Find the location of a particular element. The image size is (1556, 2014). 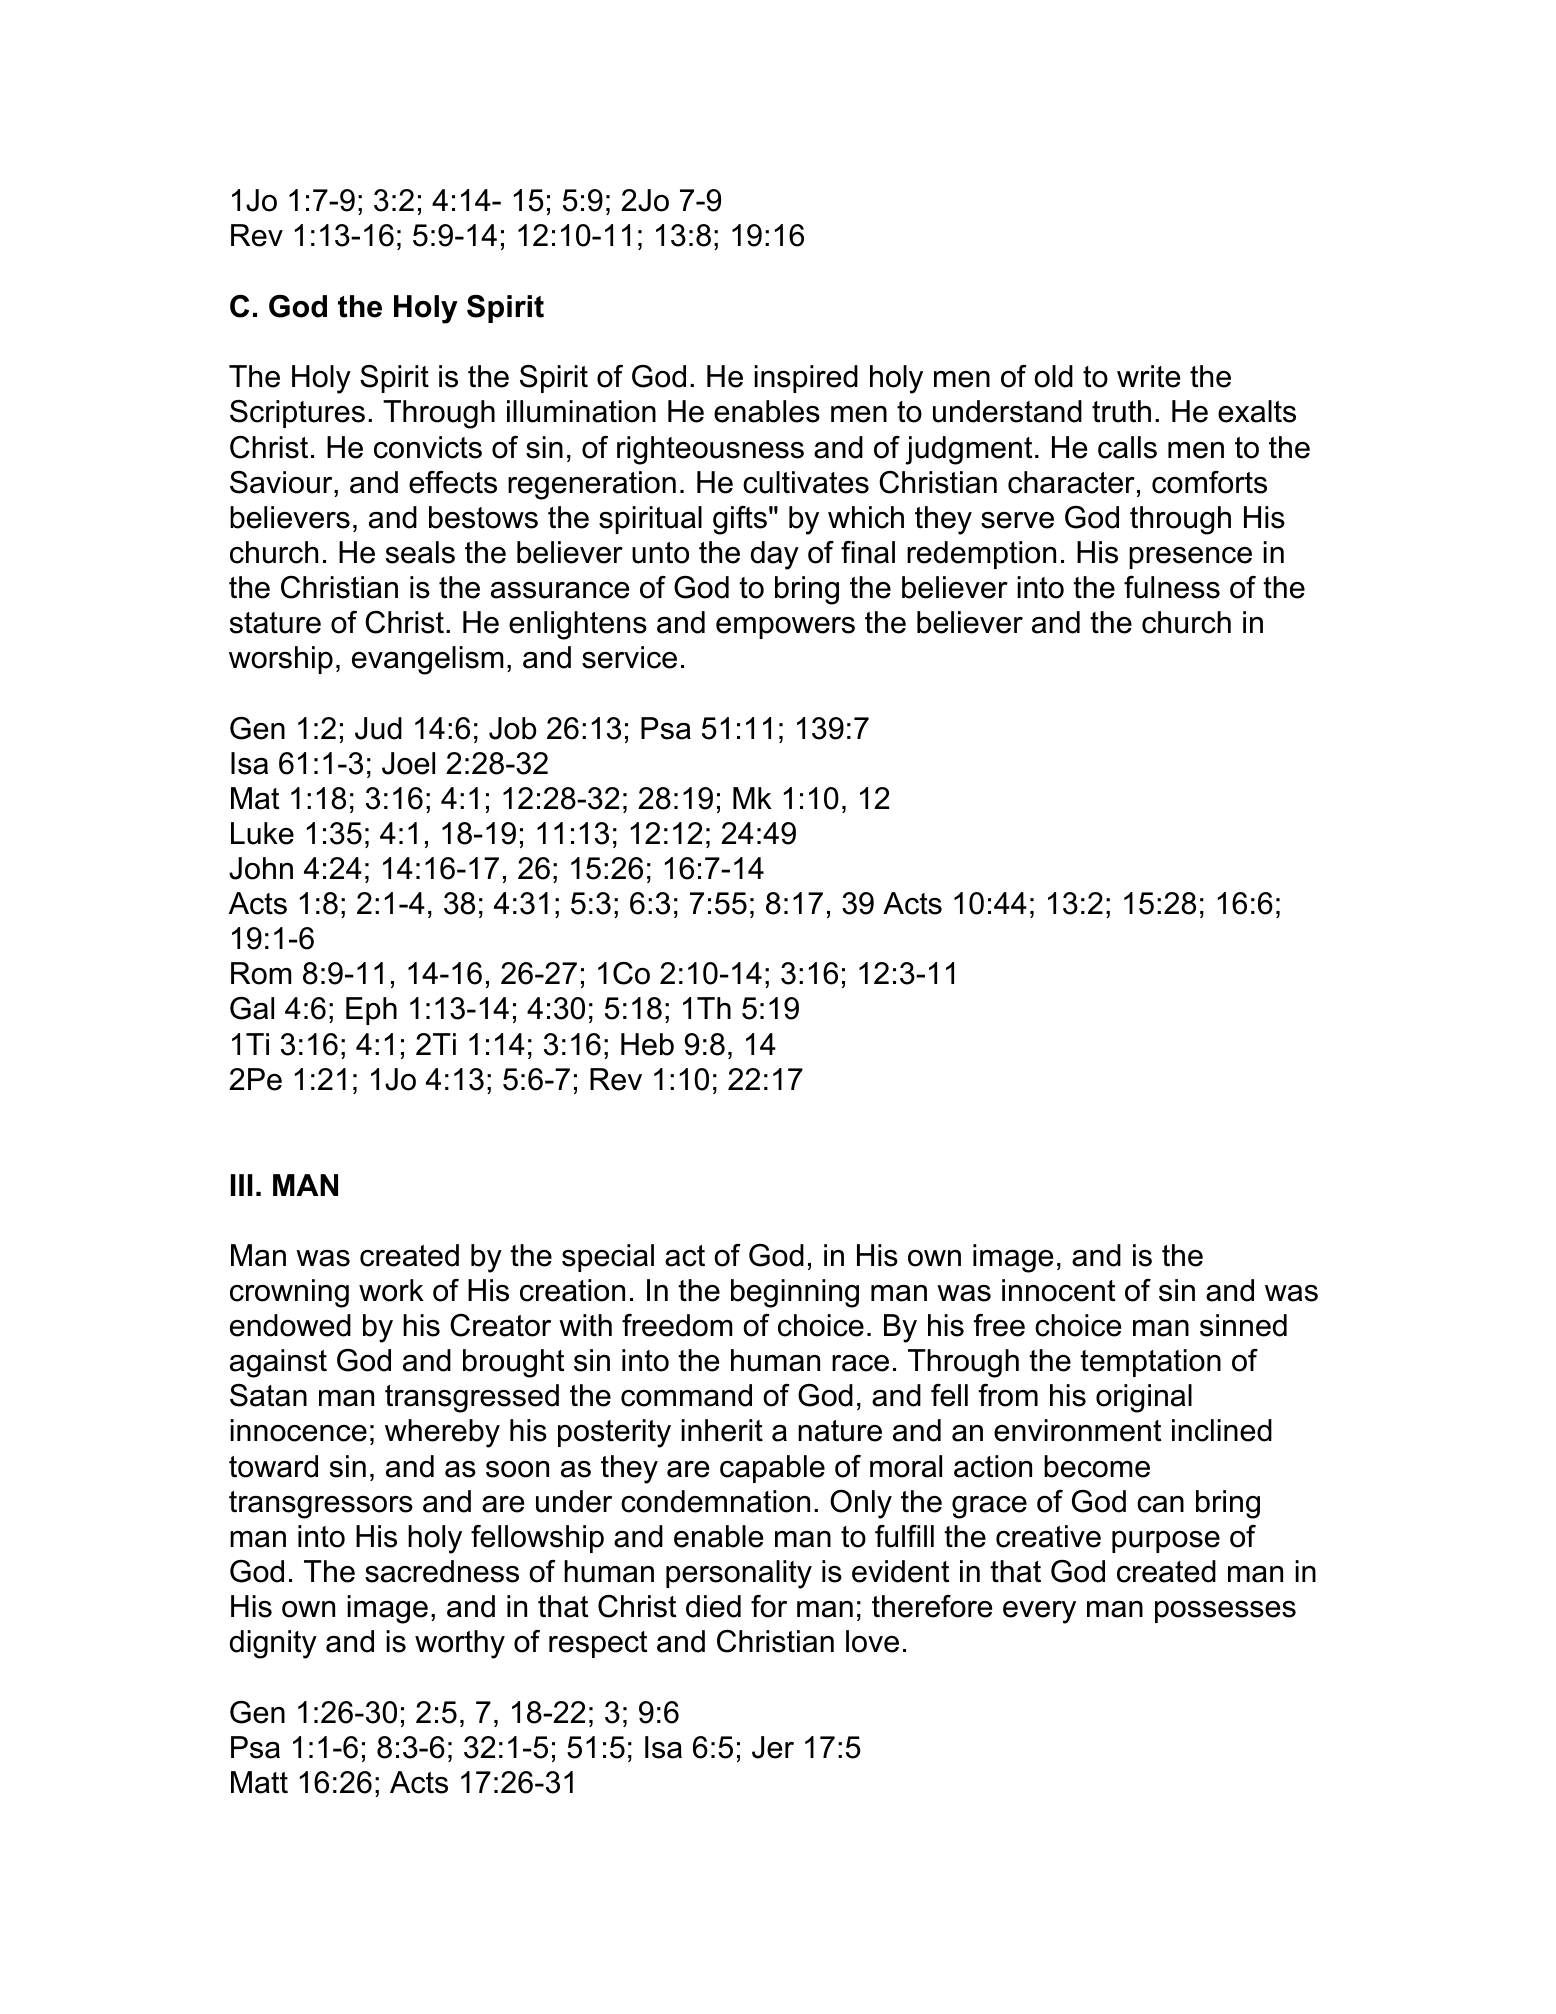

Scriptures is located at coordinates (297, 414).
